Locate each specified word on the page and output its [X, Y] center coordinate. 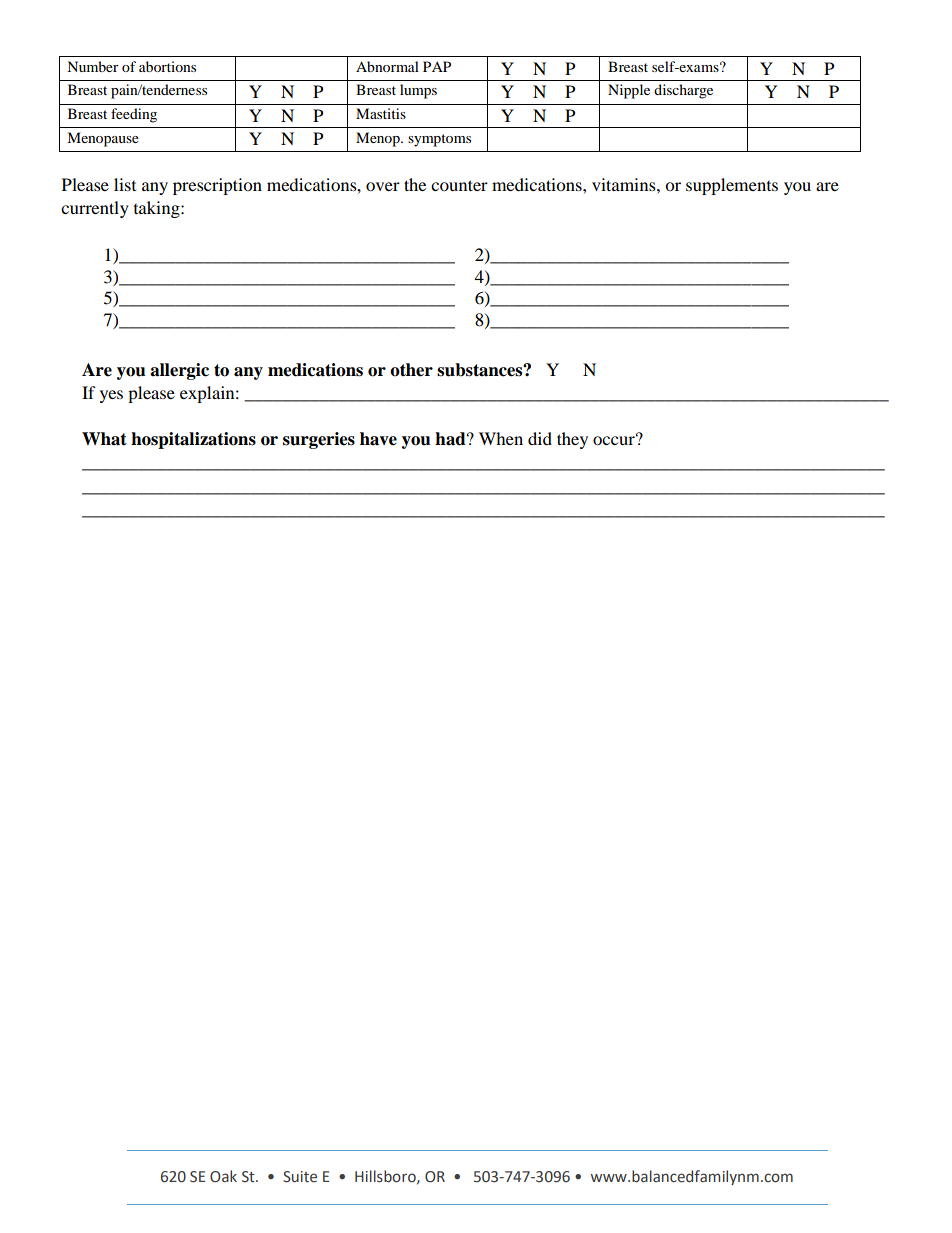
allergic [179, 371]
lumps [418, 91]
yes [111, 396]
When [501, 438]
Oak [223, 1176]
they [572, 440]
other [411, 370]
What [104, 439]
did [540, 438]
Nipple [629, 91]
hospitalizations [193, 440]
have [378, 439]
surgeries [319, 440]
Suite [300, 1177]
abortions [167, 66]
